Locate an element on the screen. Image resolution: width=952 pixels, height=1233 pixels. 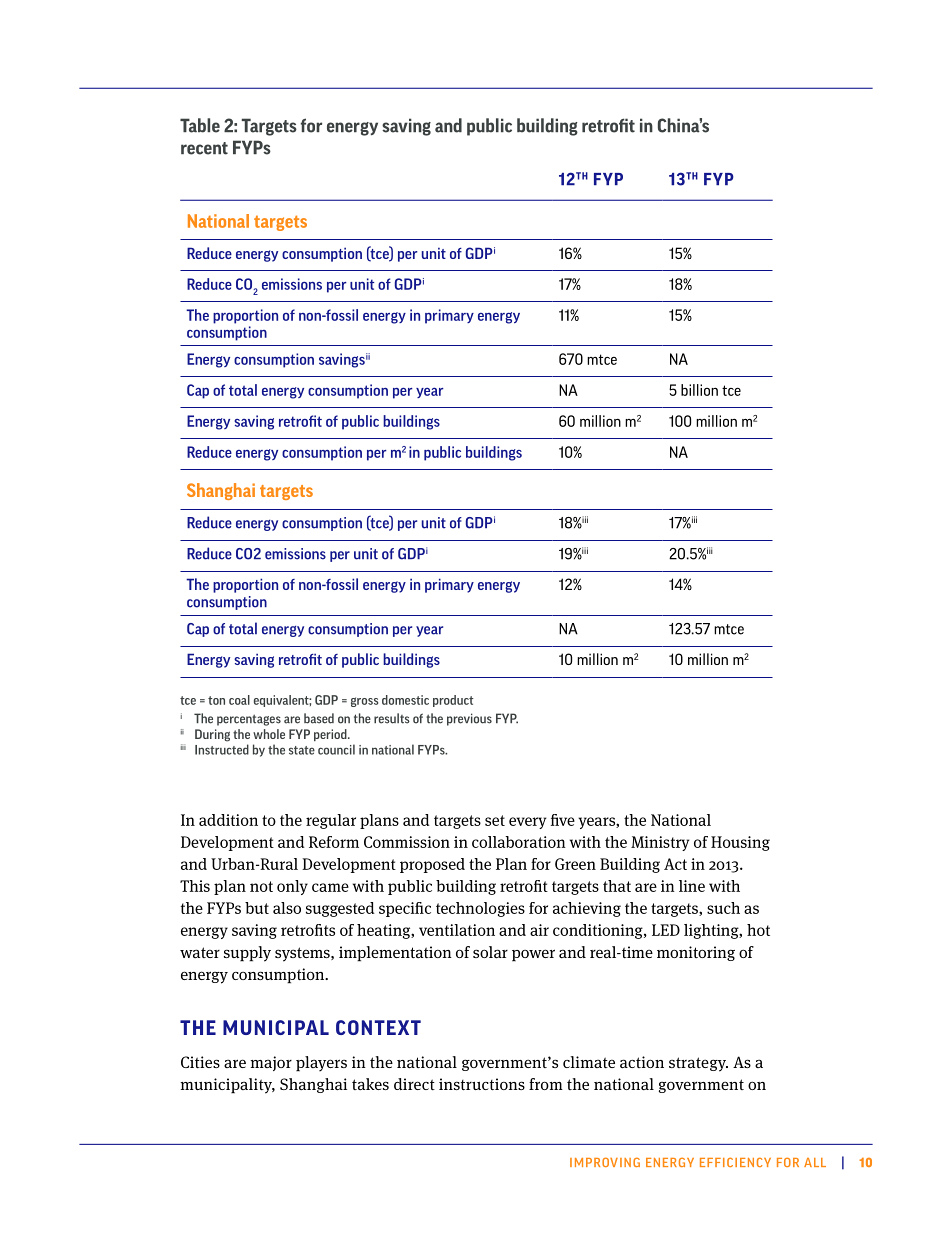
billion is located at coordinates (699, 390).
